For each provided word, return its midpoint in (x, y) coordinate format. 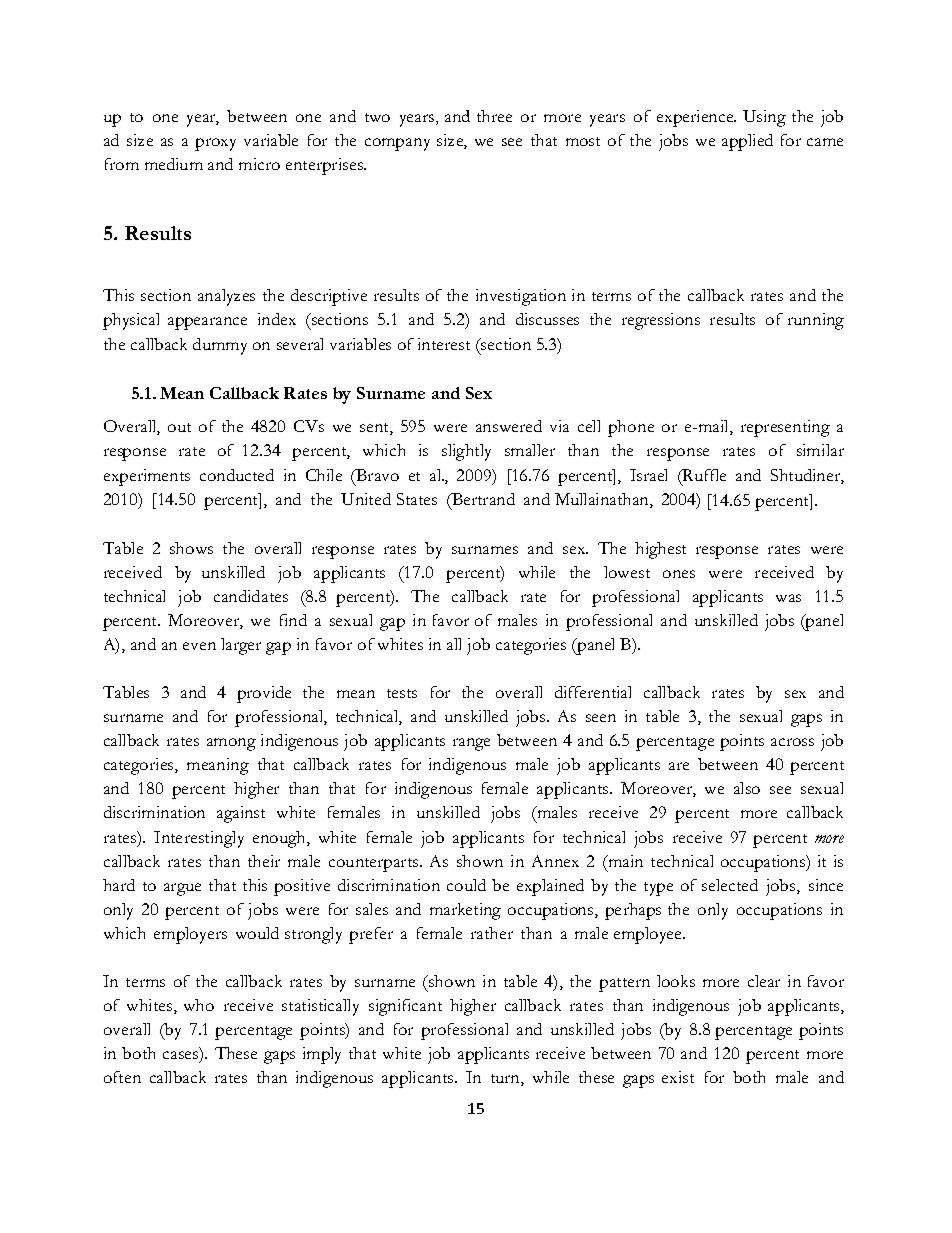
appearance (207, 323)
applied (747, 142)
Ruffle (703, 476)
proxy (215, 144)
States (417, 499)
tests (402, 693)
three (494, 116)
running (816, 321)
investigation (521, 297)
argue (182, 889)
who (199, 1005)
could (466, 885)
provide (264, 694)
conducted (237, 475)
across (792, 742)
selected (730, 885)
